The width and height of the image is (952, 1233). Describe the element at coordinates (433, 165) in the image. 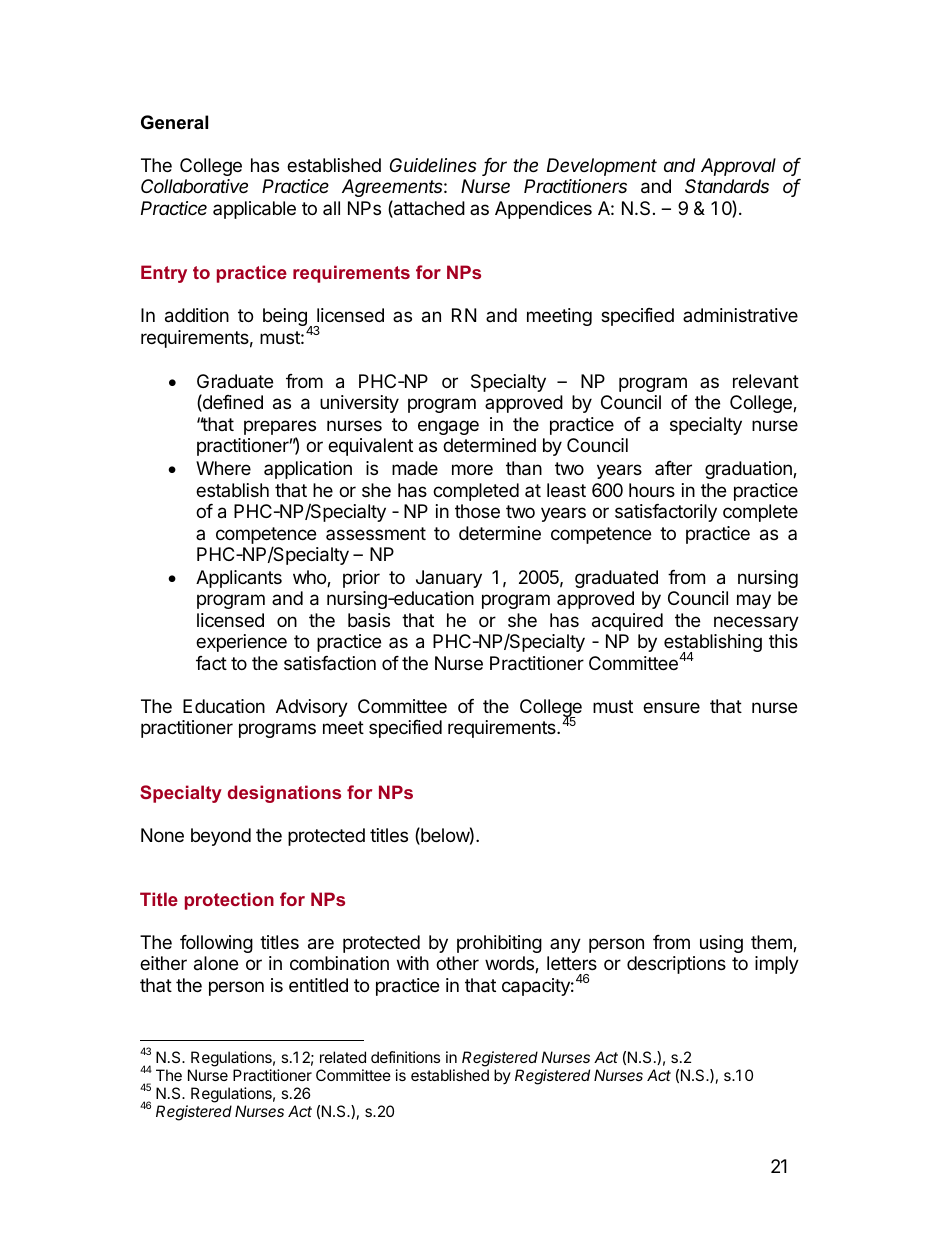

I see `Guidelines` at that location.
